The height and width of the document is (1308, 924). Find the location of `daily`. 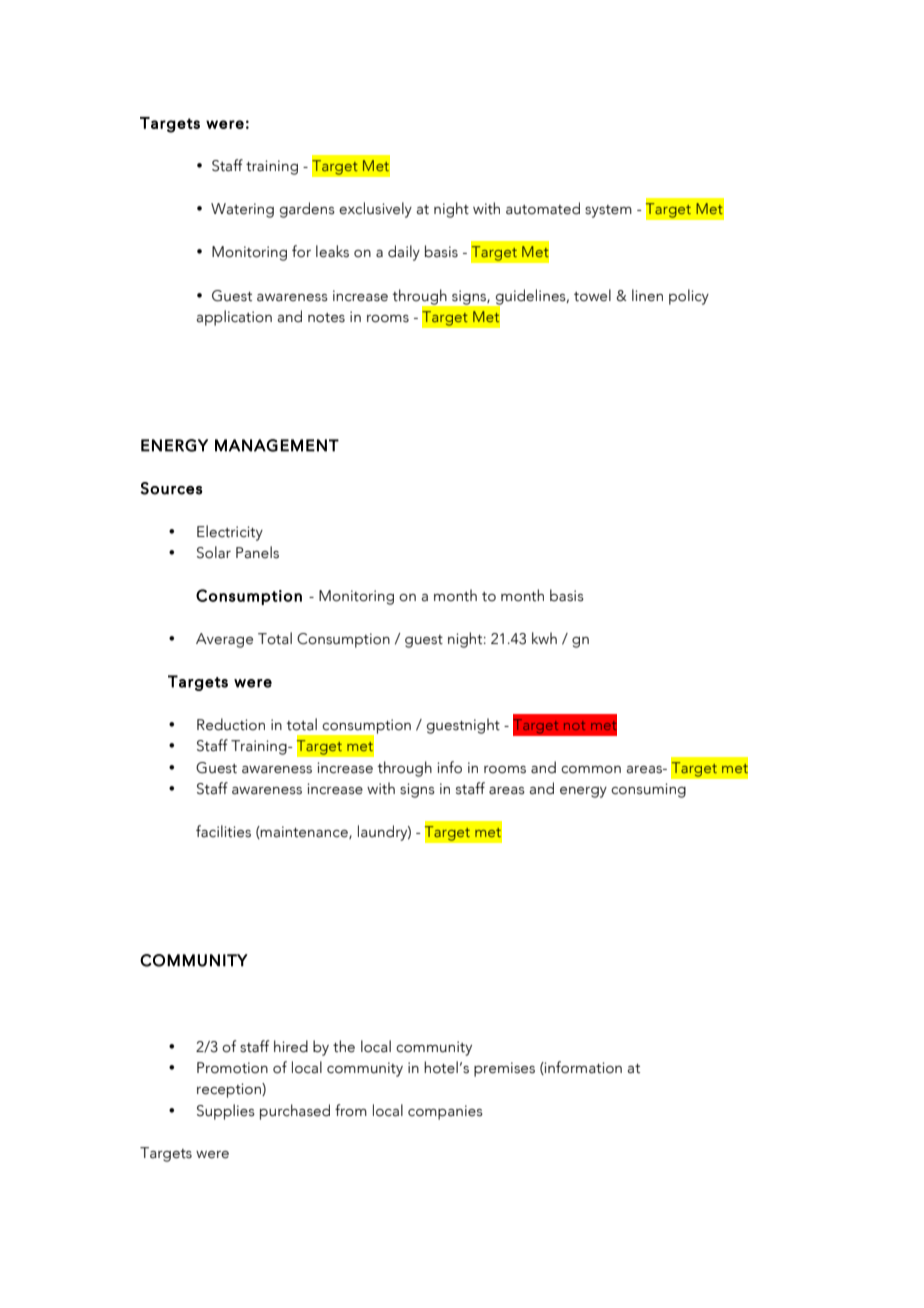

daily is located at coordinates (404, 253).
